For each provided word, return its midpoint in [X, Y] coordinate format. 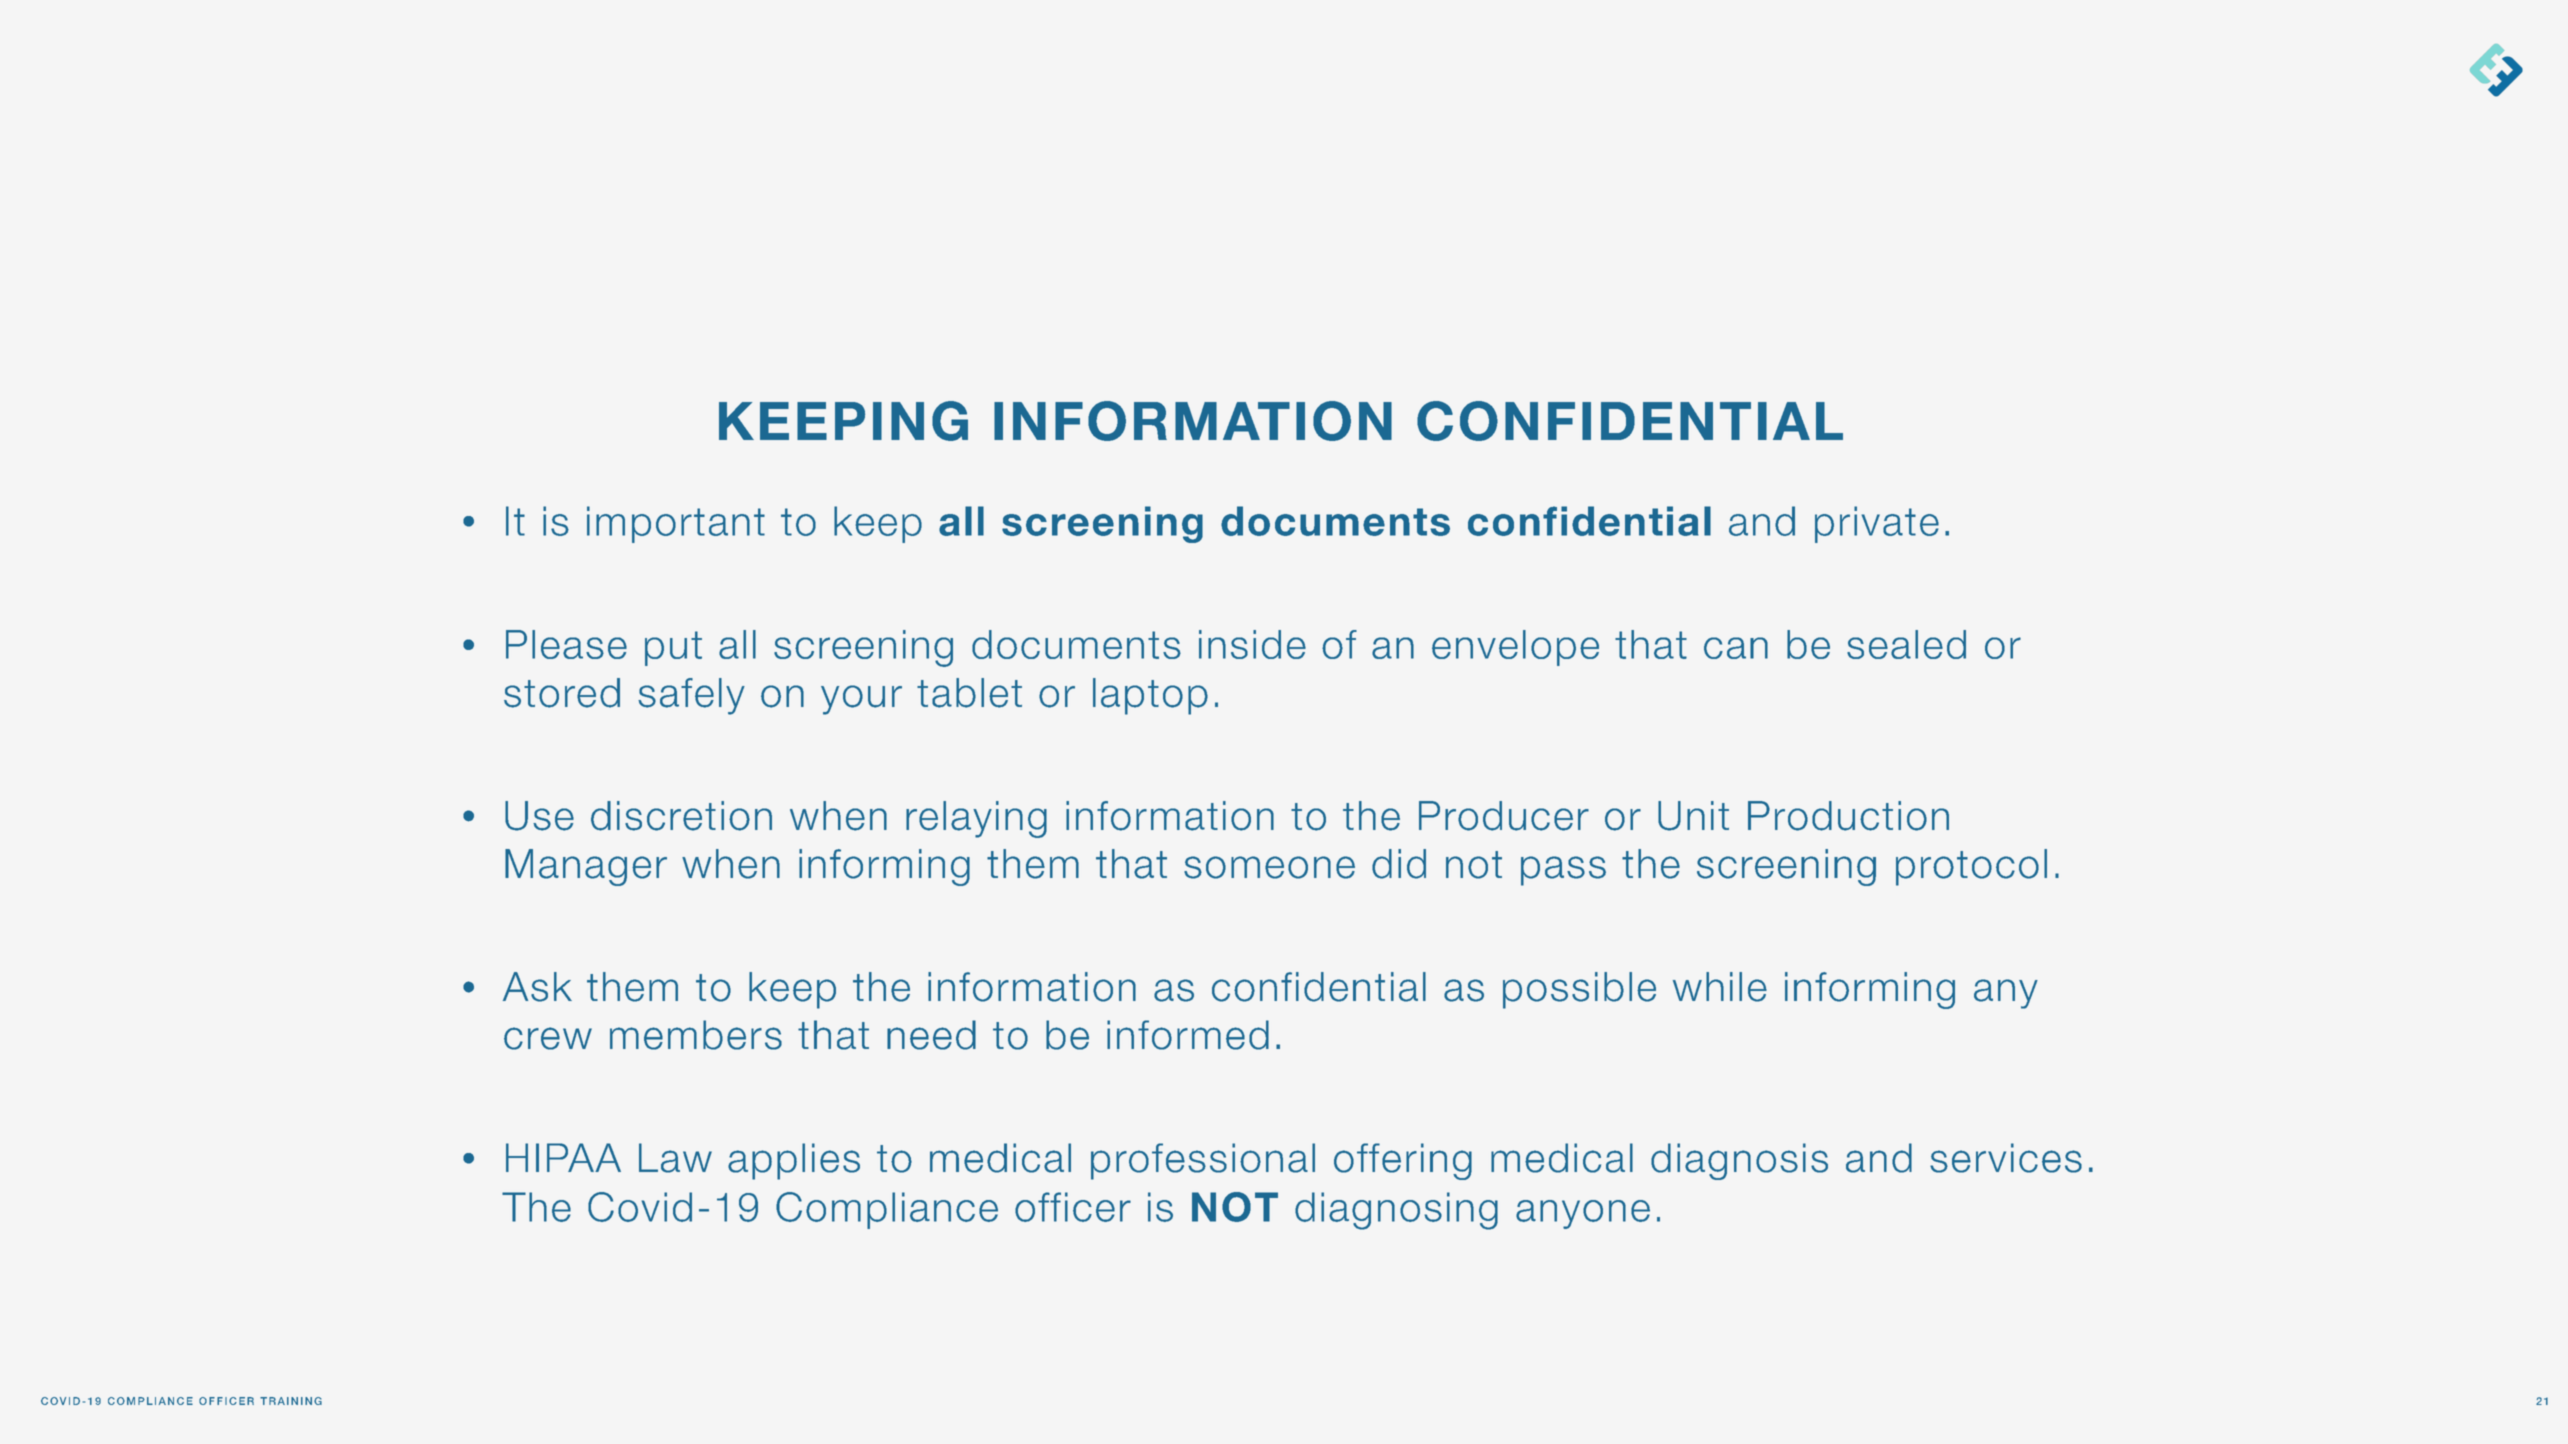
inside [1252, 644]
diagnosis [1739, 1161]
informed [1188, 1035]
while [1720, 987]
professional [1203, 1161]
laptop [1150, 696]
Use [539, 816]
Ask [537, 987]
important [676, 524]
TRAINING [291, 1401]
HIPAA [563, 1157]
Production [1848, 816]
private [1877, 524]
